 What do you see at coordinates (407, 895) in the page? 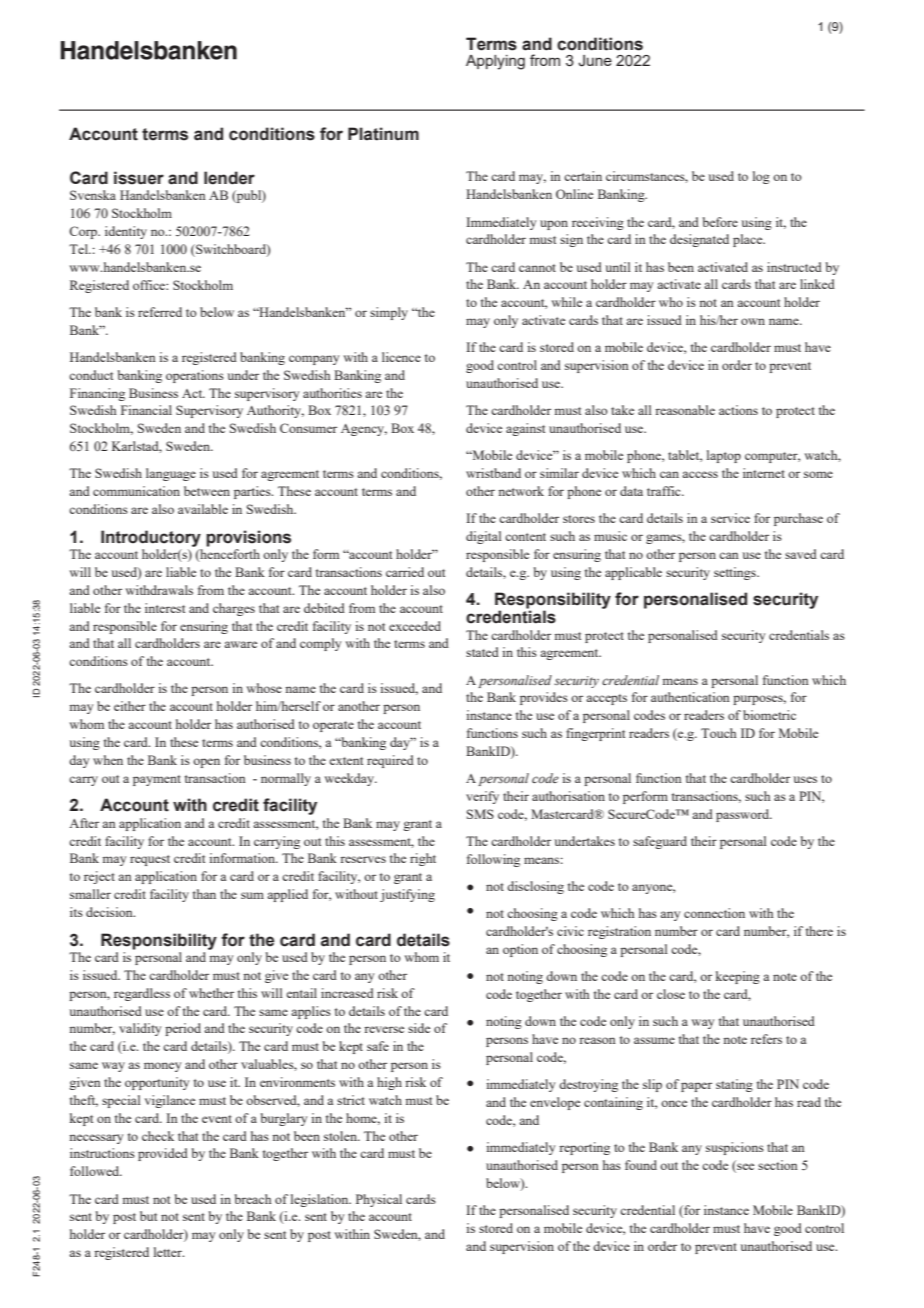
I see `justifying` at bounding box center [407, 895].
